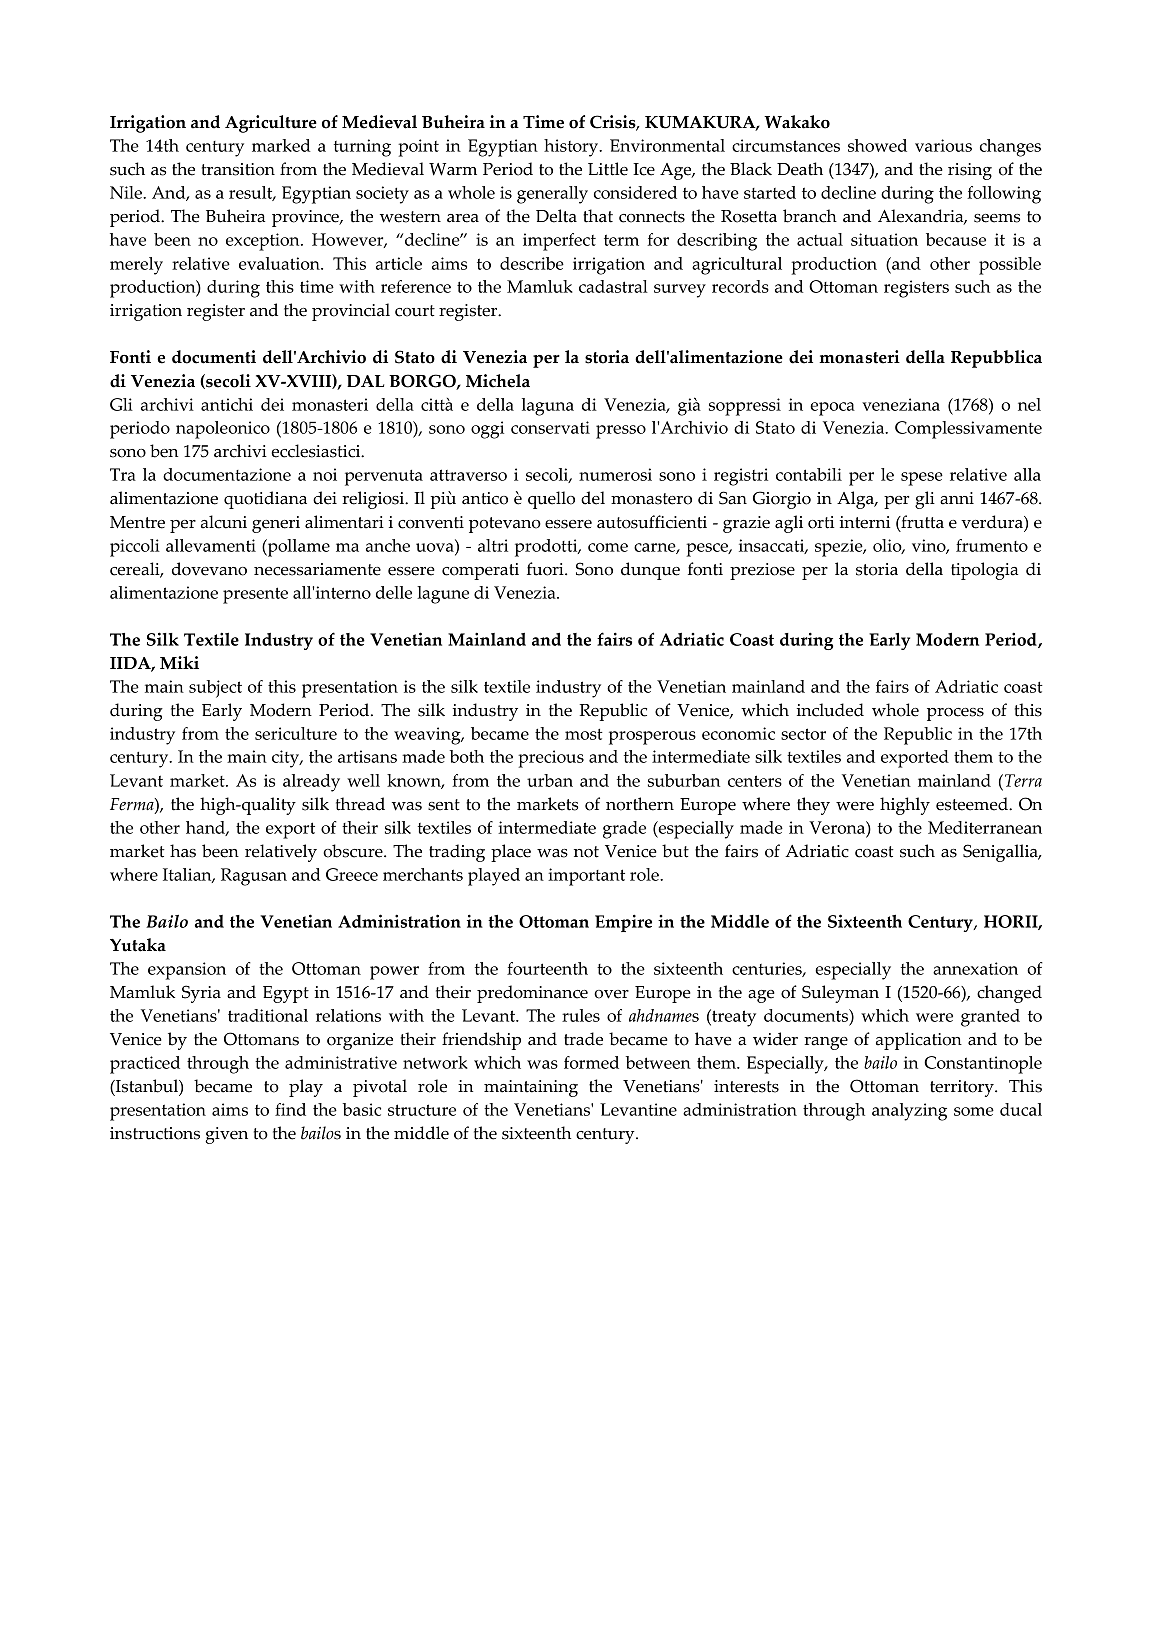 The height and width of the screenshot is (1630, 1152). What do you see at coordinates (957, 498) in the screenshot?
I see `anni` at bounding box center [957, 498].
